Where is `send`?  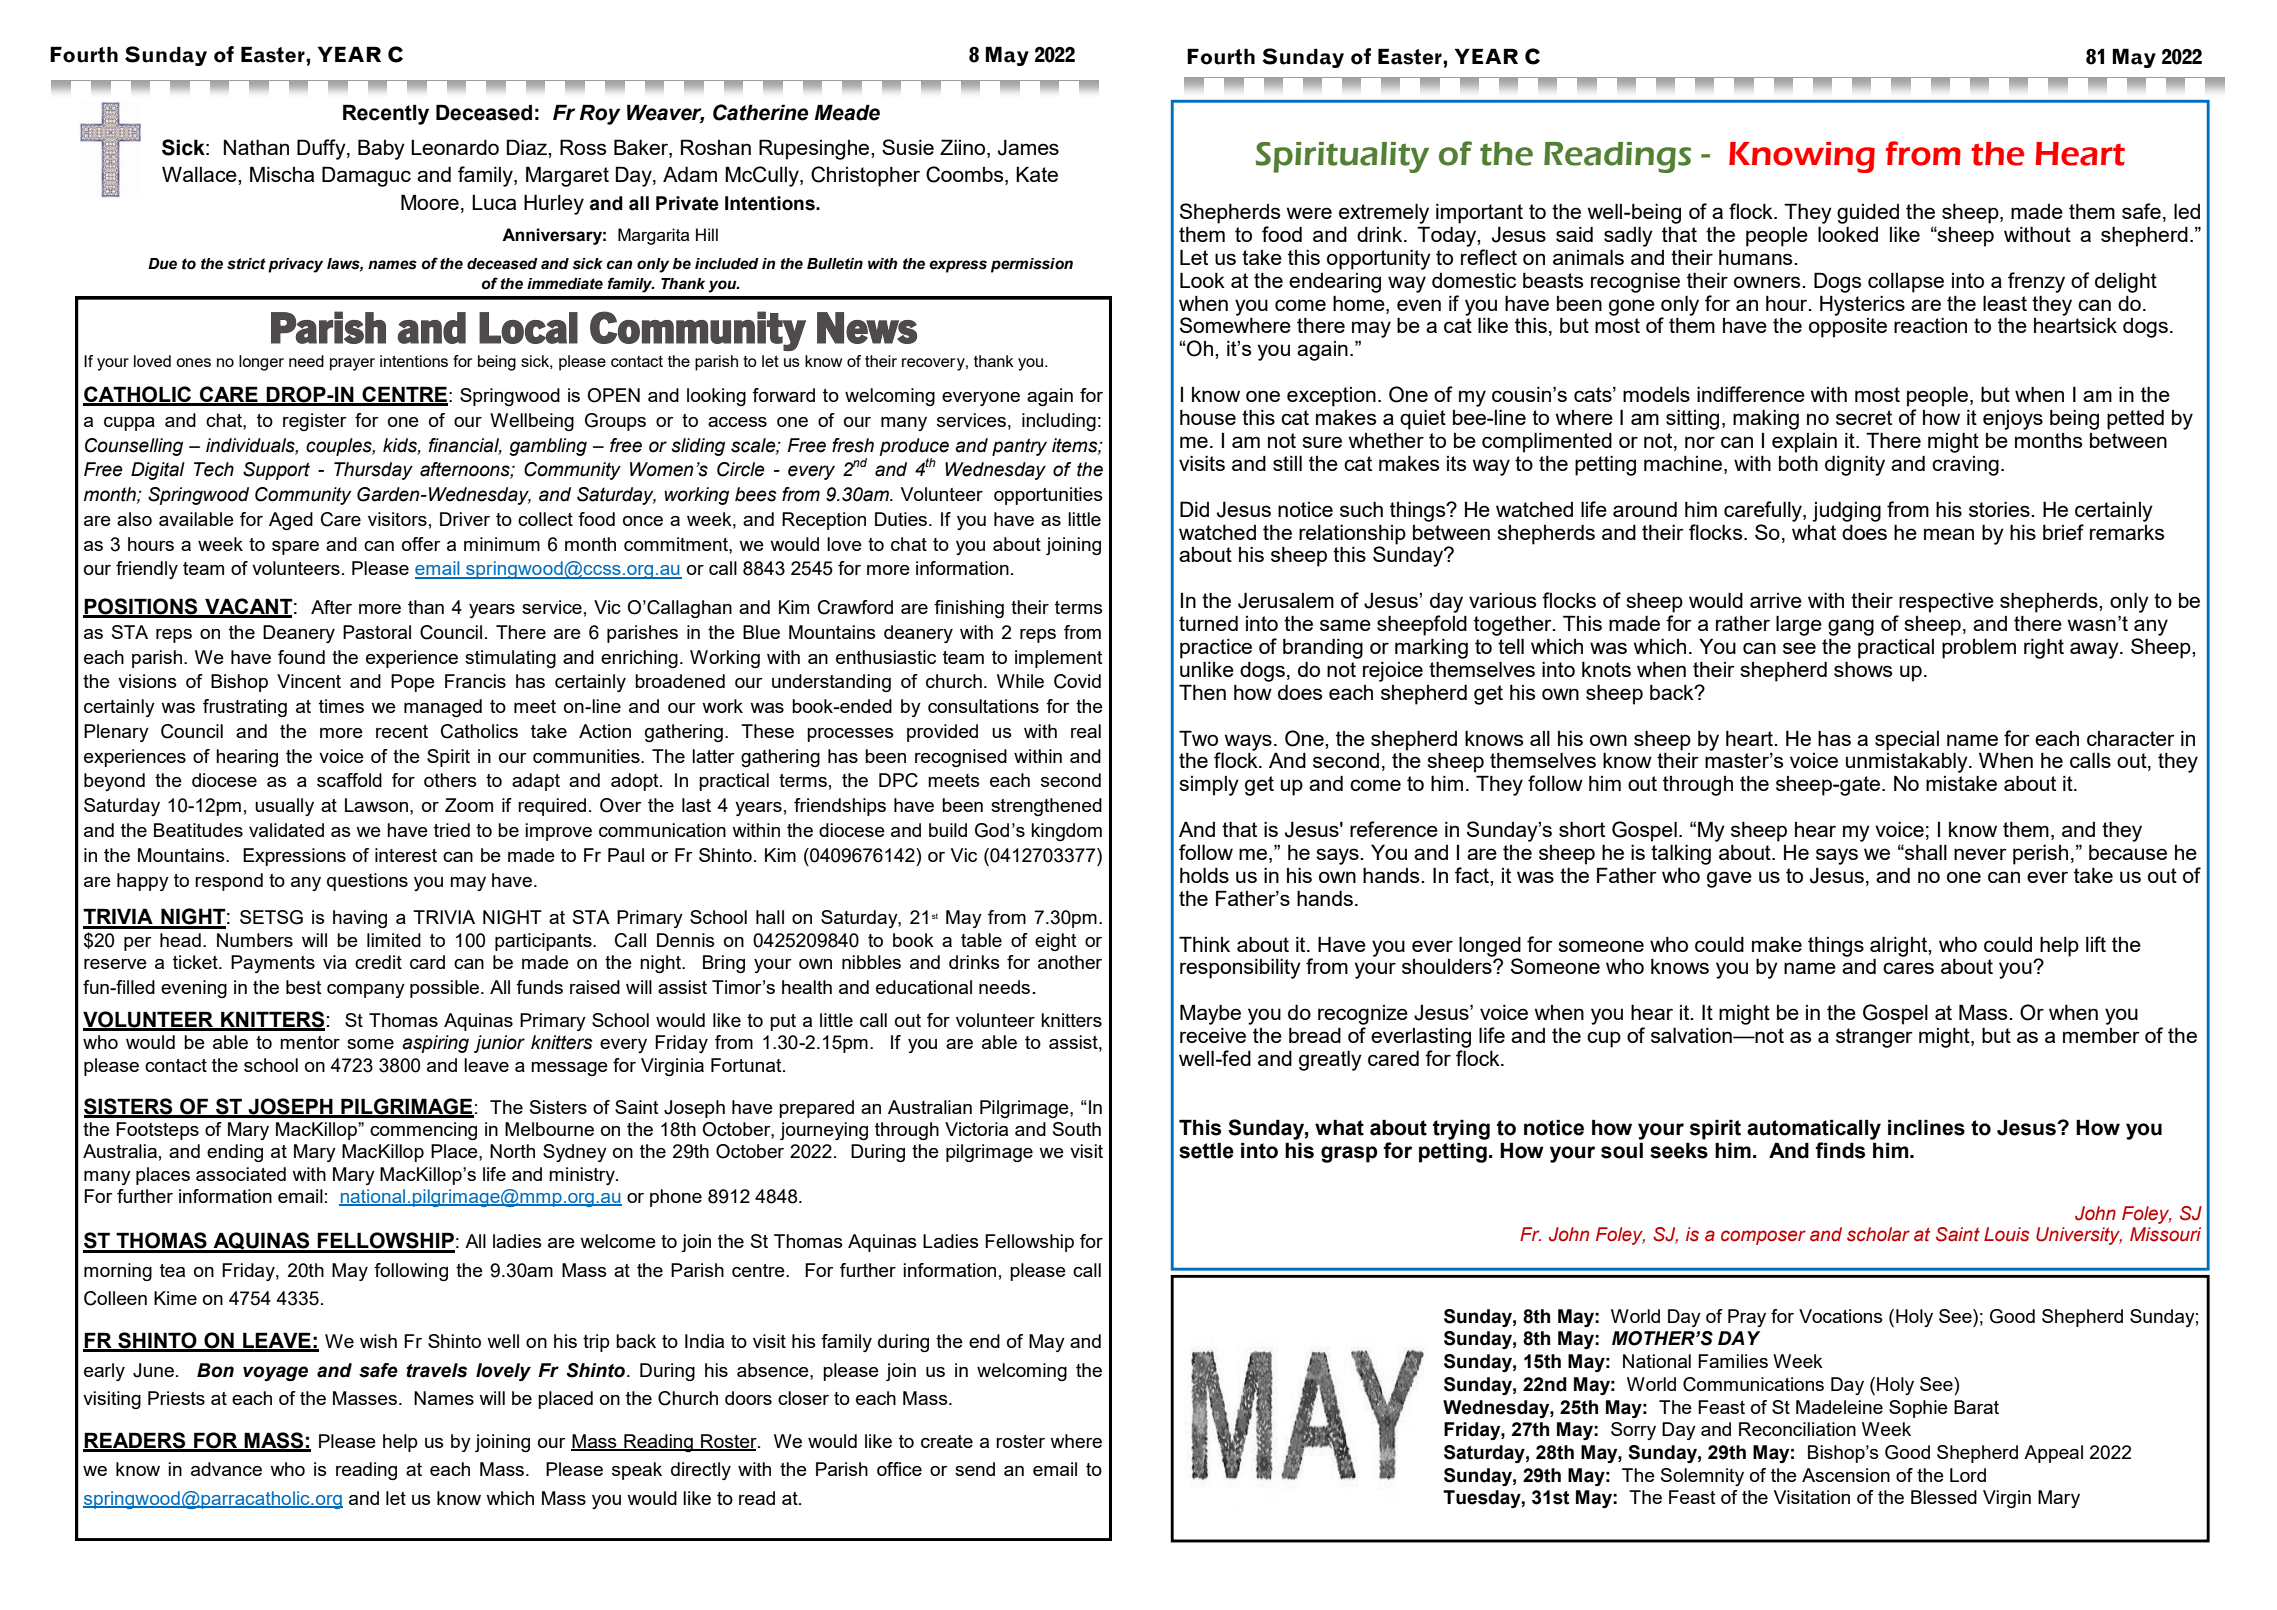
send is located at coordinates (975, 1469).
